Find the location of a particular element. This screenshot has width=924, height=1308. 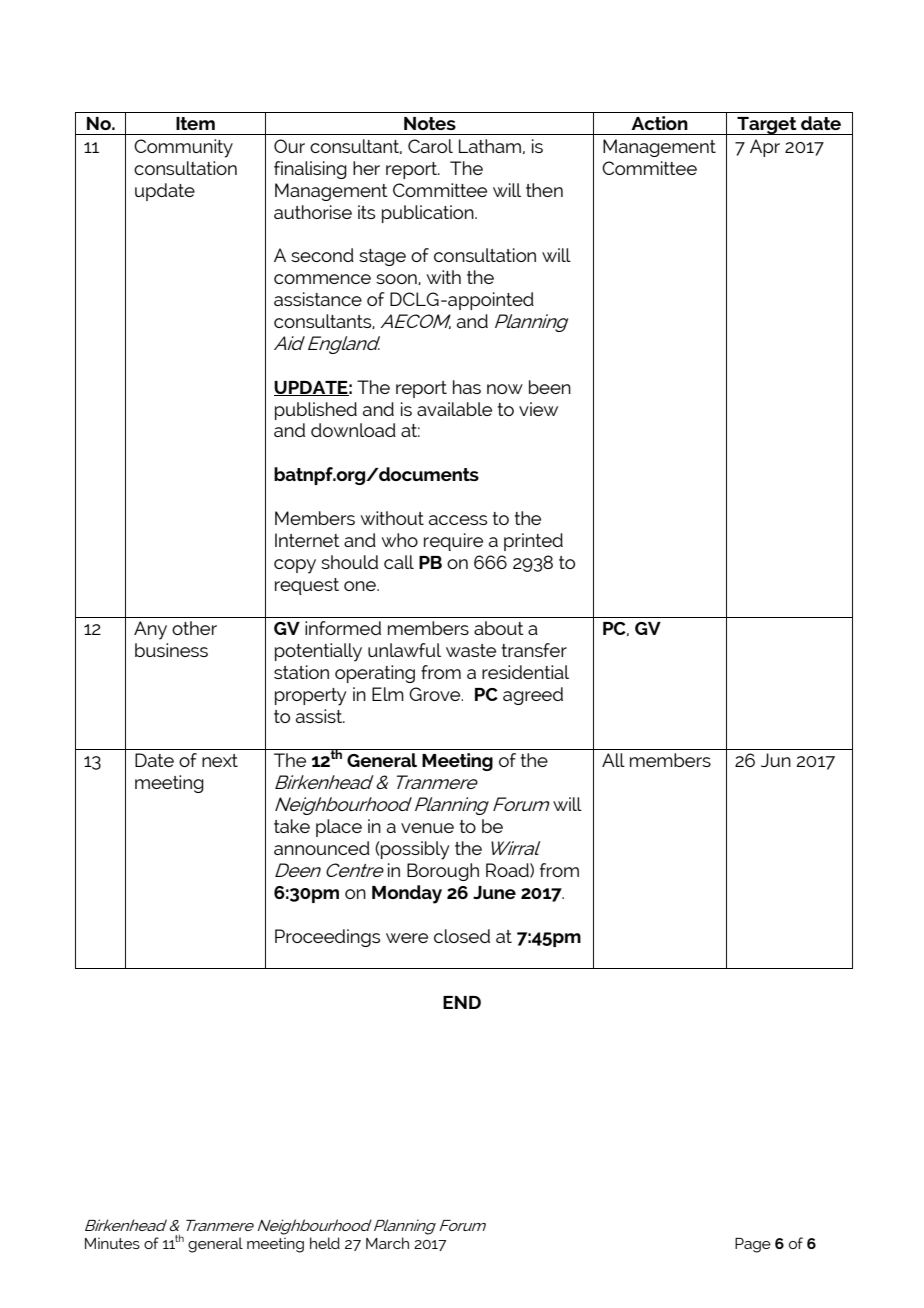

March is located at coordinates (387, 1243).
